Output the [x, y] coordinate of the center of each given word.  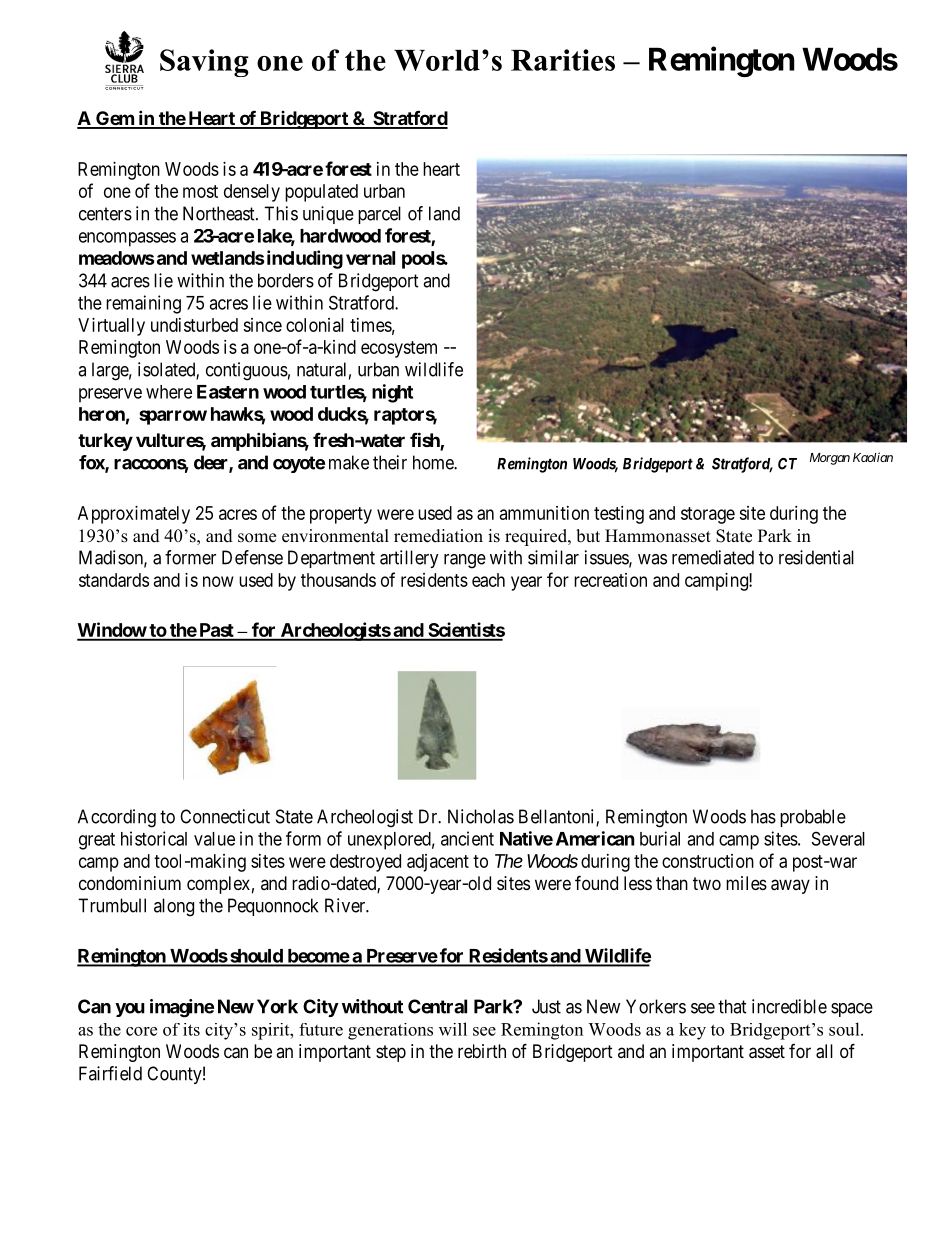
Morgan [830, 459]
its [191, 1029]
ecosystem [399, 349]
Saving [204, 63]
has [763, 816]
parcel [379, 215]
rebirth [482, 1051]
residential [816, 557]
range [465, 561]
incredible [789, 1006]
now [218, 581]
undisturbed [194, 325]
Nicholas [481, 816]
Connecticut [225, 816]
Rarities [563, 60]
